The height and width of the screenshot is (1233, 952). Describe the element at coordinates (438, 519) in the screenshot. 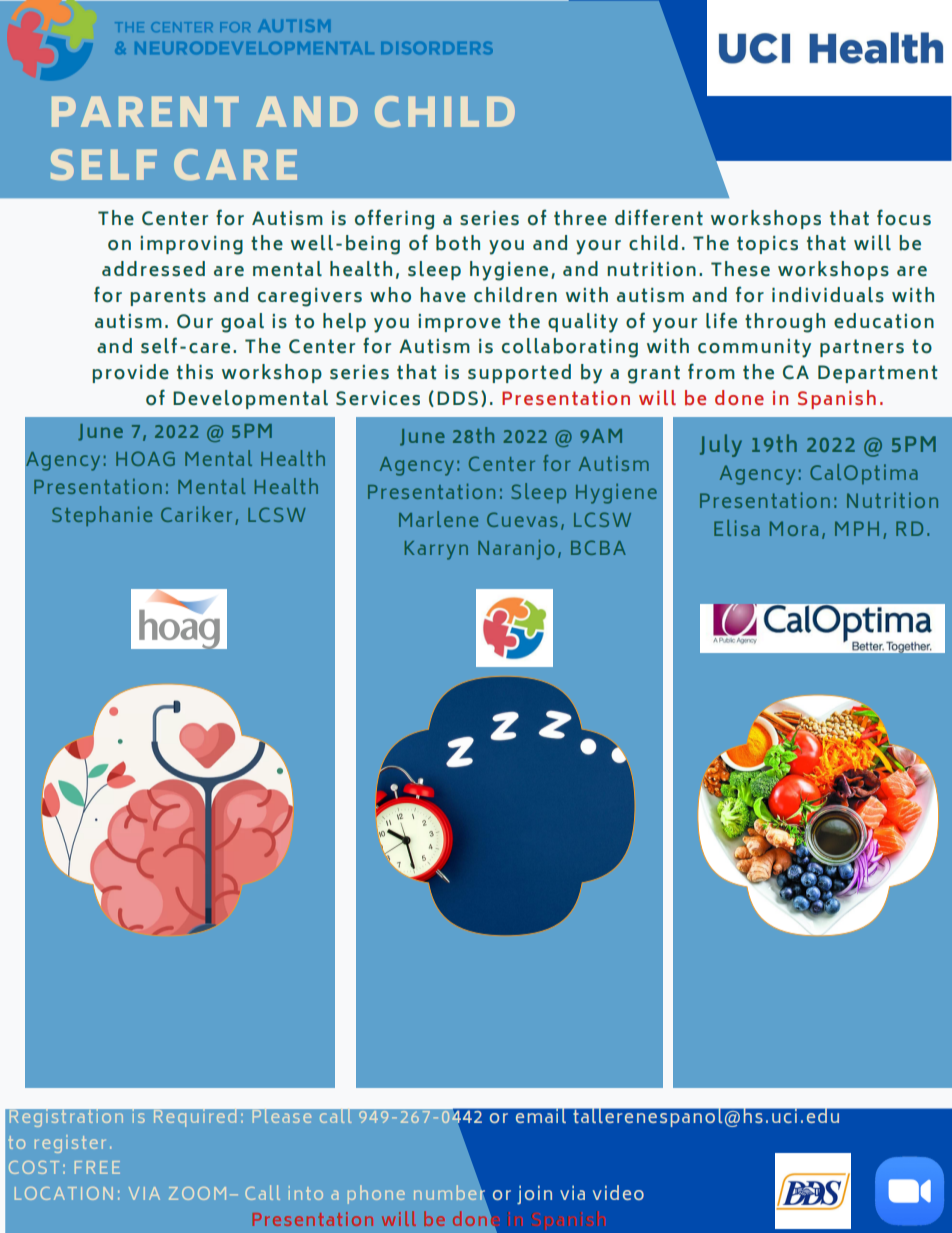

I see `Marlene` at that location.
